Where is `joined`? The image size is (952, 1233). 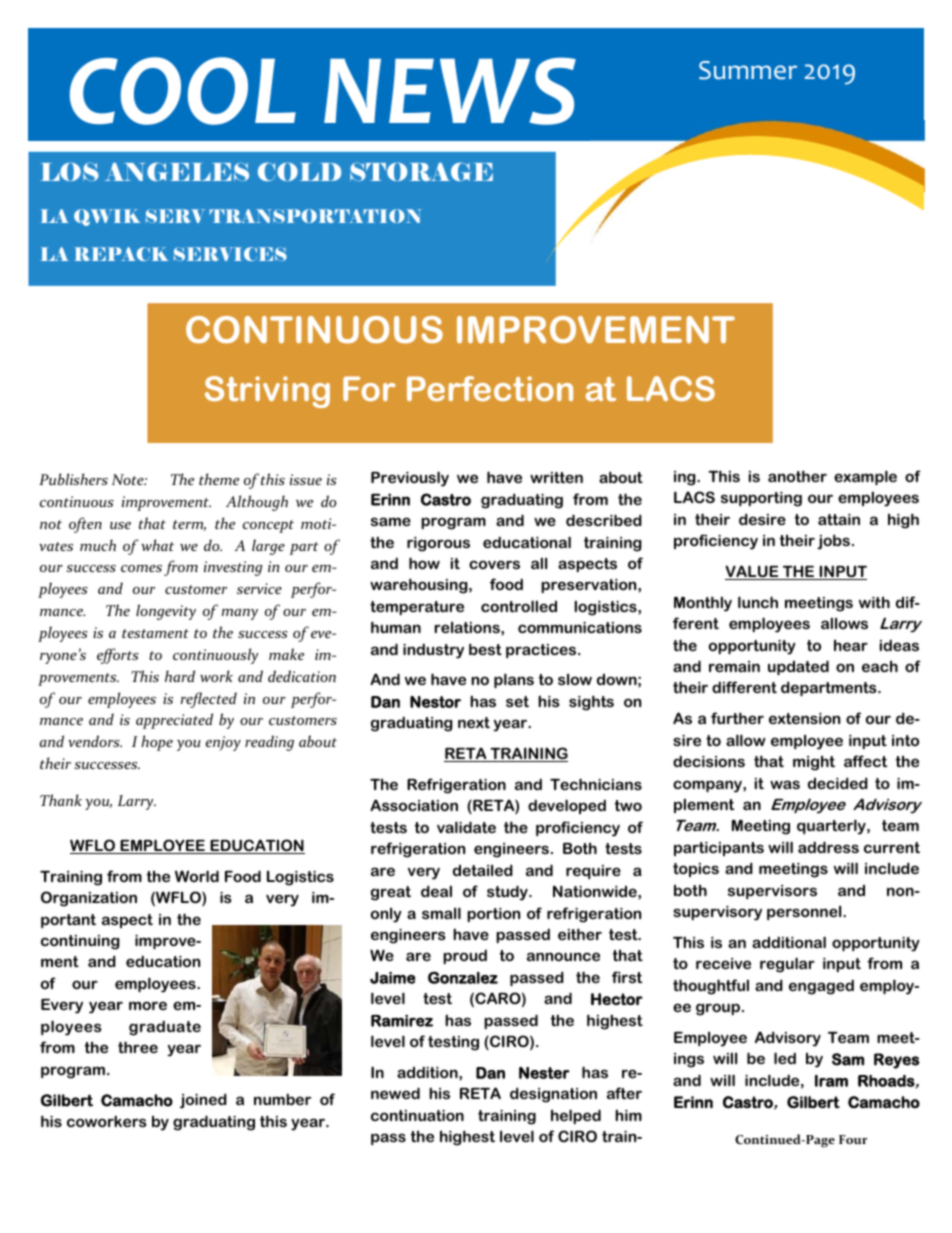
joined is located at coordinates (203, 1101).
